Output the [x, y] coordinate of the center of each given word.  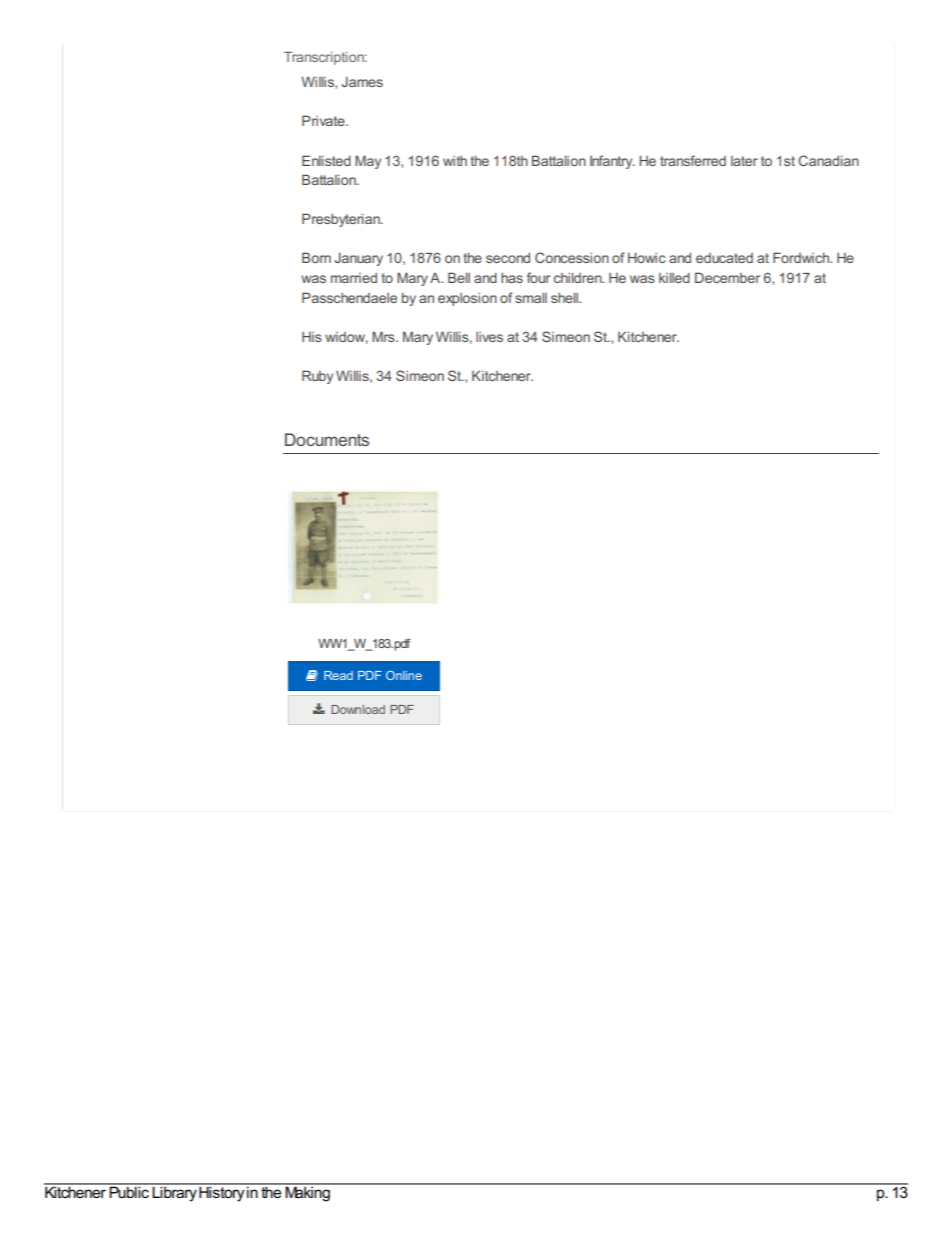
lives [489, 337]
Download [358, 709]
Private [324, 120]
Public [129, 1191]
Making [308, 1193]
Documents [327, 439]
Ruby [317, 377]
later [744, 161]
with [455, 161]
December [727, 277]
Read [338, 675]
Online [404, 675]
